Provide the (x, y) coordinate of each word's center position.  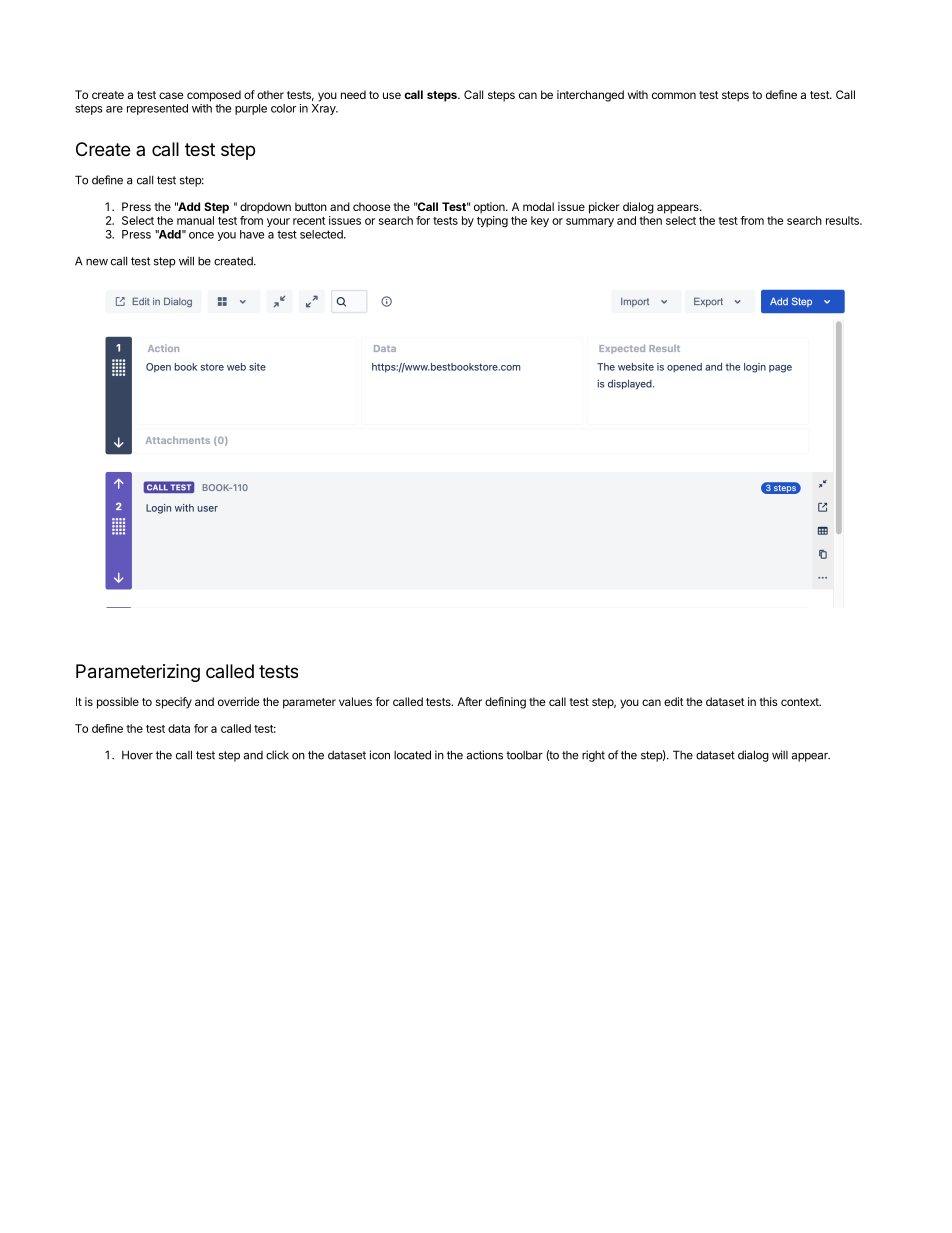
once (201, 235)
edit (674, 701)
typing (492, 222)
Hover (137, 755)
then (650, 220)
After (469, 701)
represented (157, 109)
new (97, 262)
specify (174, 703)
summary (590, 222)
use (392, 95)
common (674, 95)
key (540, 221)
